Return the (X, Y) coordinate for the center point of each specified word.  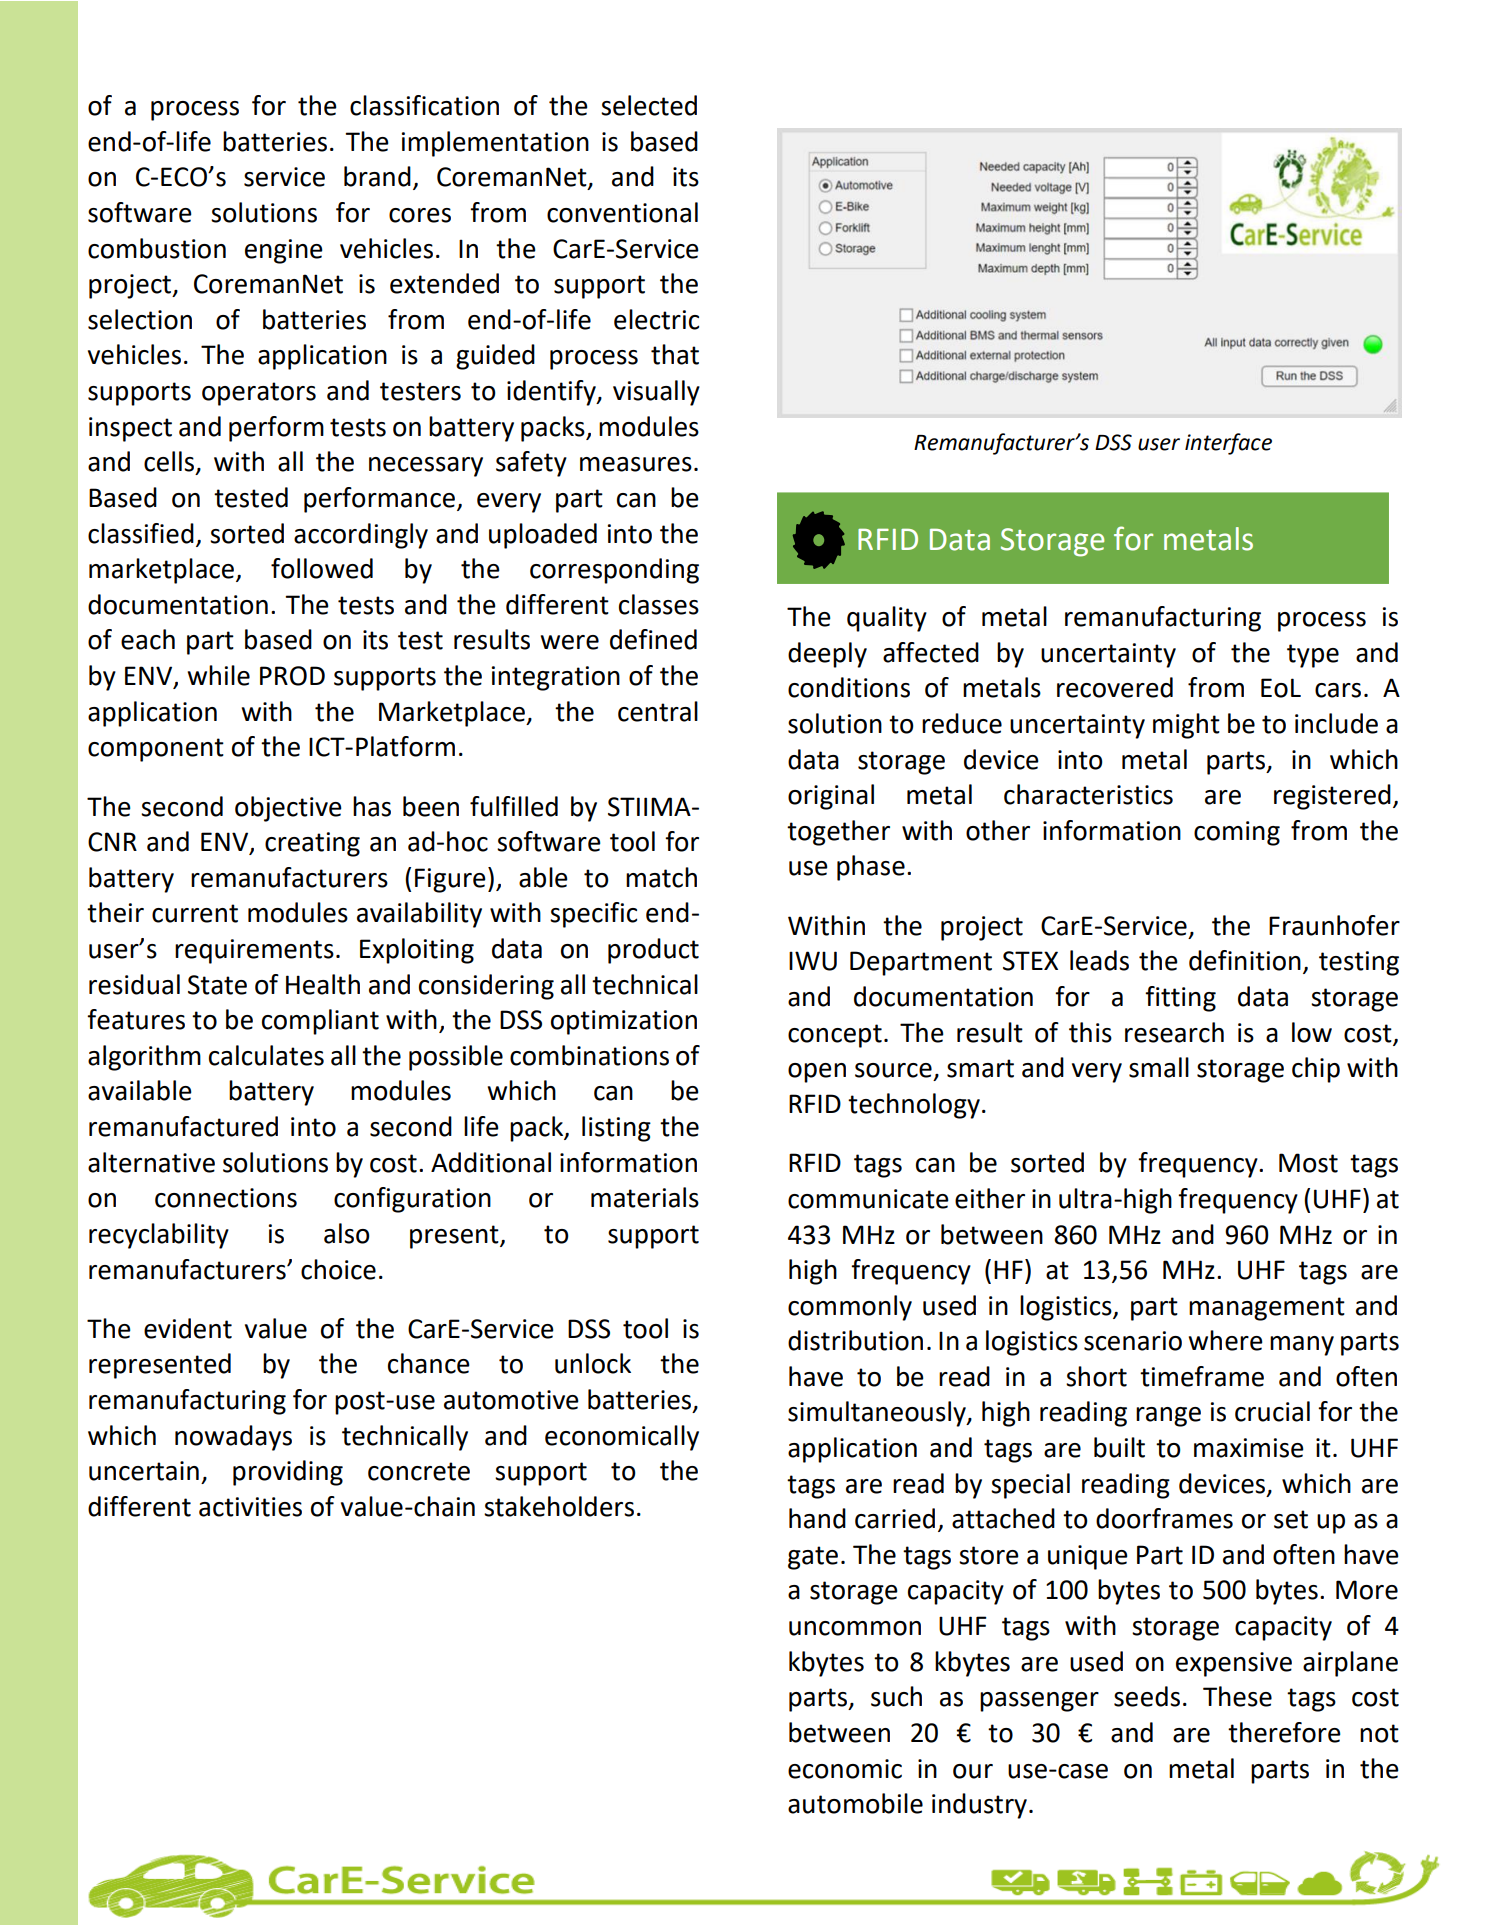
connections (226, 1198)
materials (645, 1197)
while (218, 675)
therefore (1284, 1732)
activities (250, 1507)
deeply (827, 655)
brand (377, 176)
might (1186, 726)
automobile (855, 1803)
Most (1308, 1163)
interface (1228, 444)
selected (649, 105)
